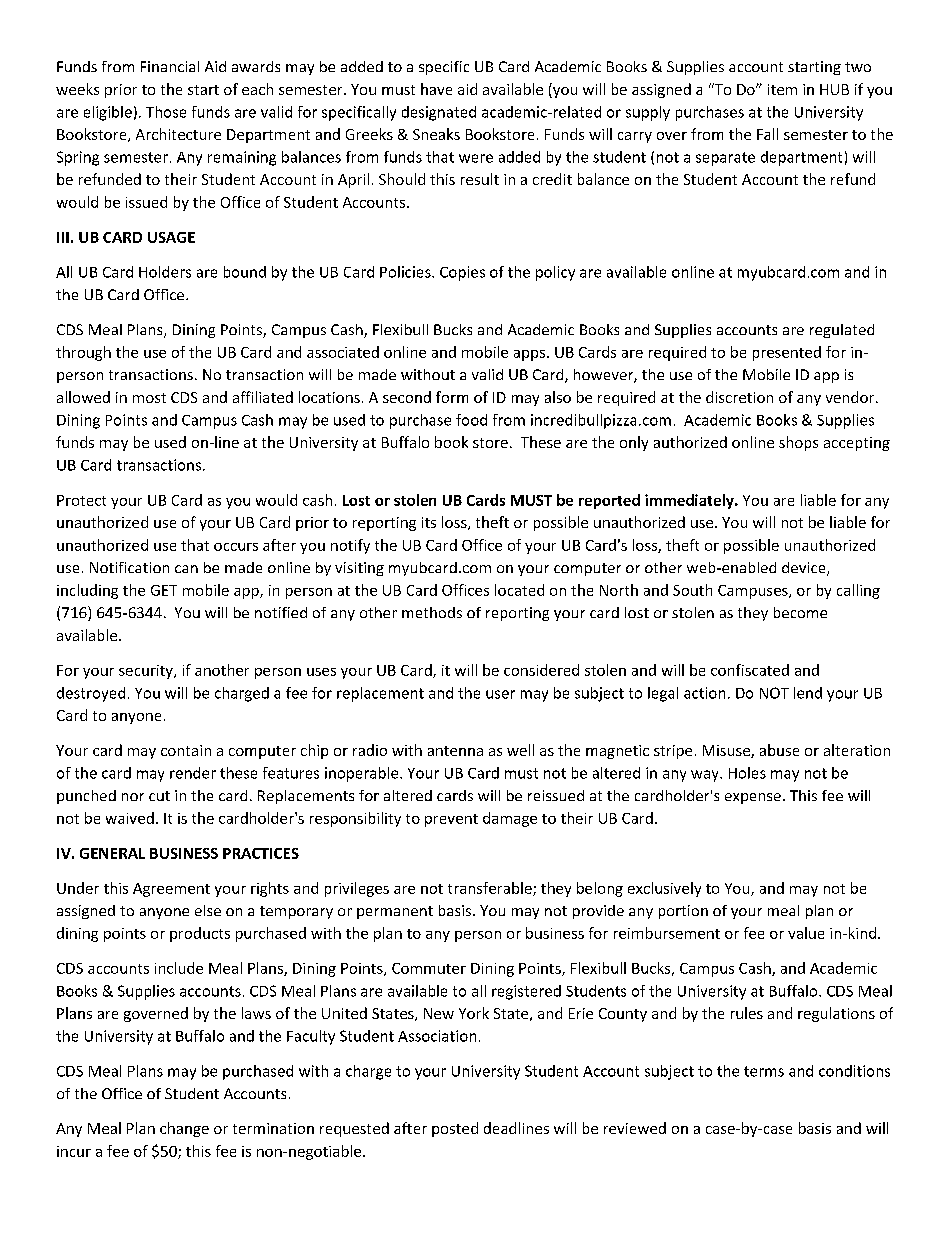 The width and height of the screenshot is (952, 1233). Describe the element at coordinates (436, 89) in the screenshot. I see `have` at that location.
